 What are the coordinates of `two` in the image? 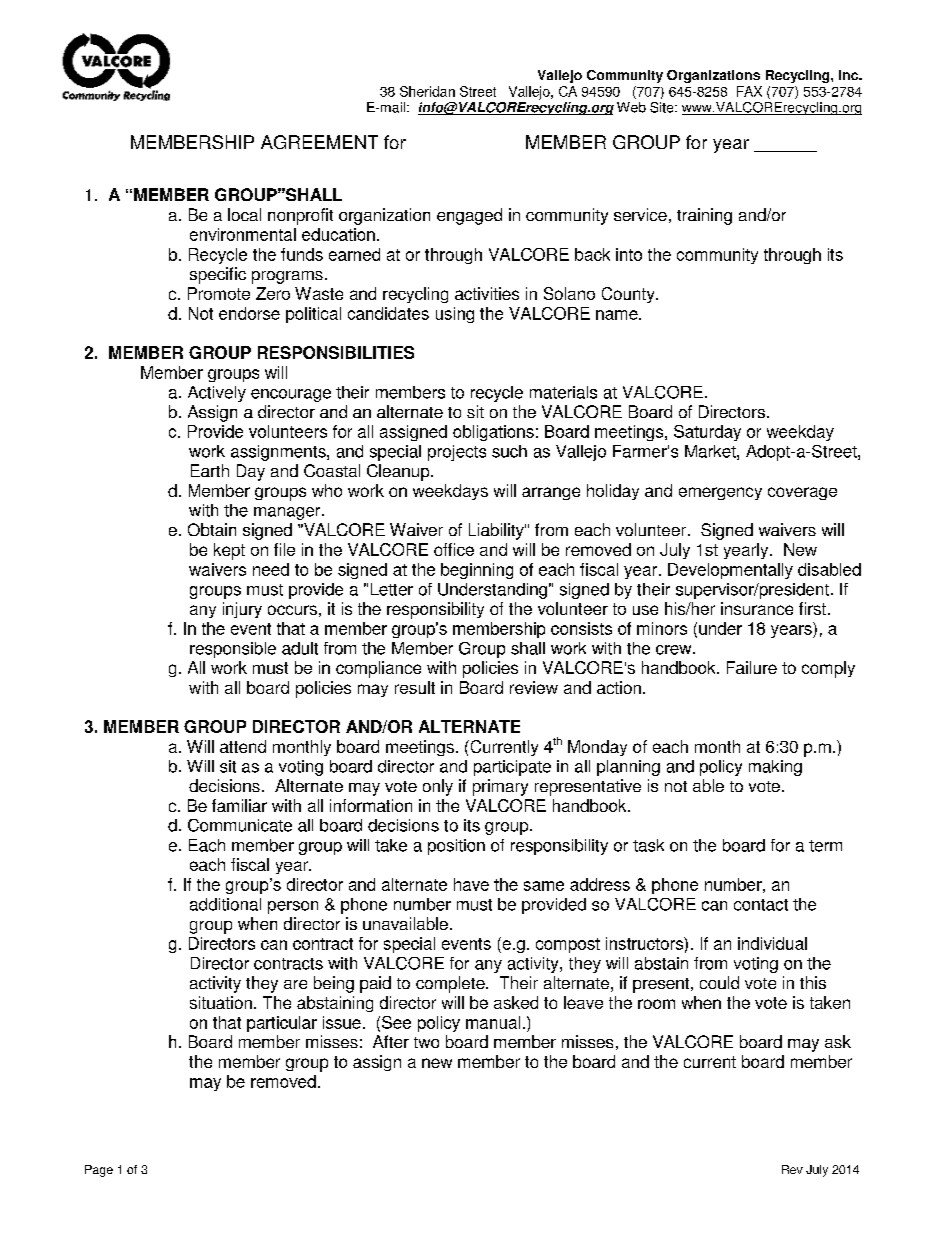 It's located at (426, 1042).
